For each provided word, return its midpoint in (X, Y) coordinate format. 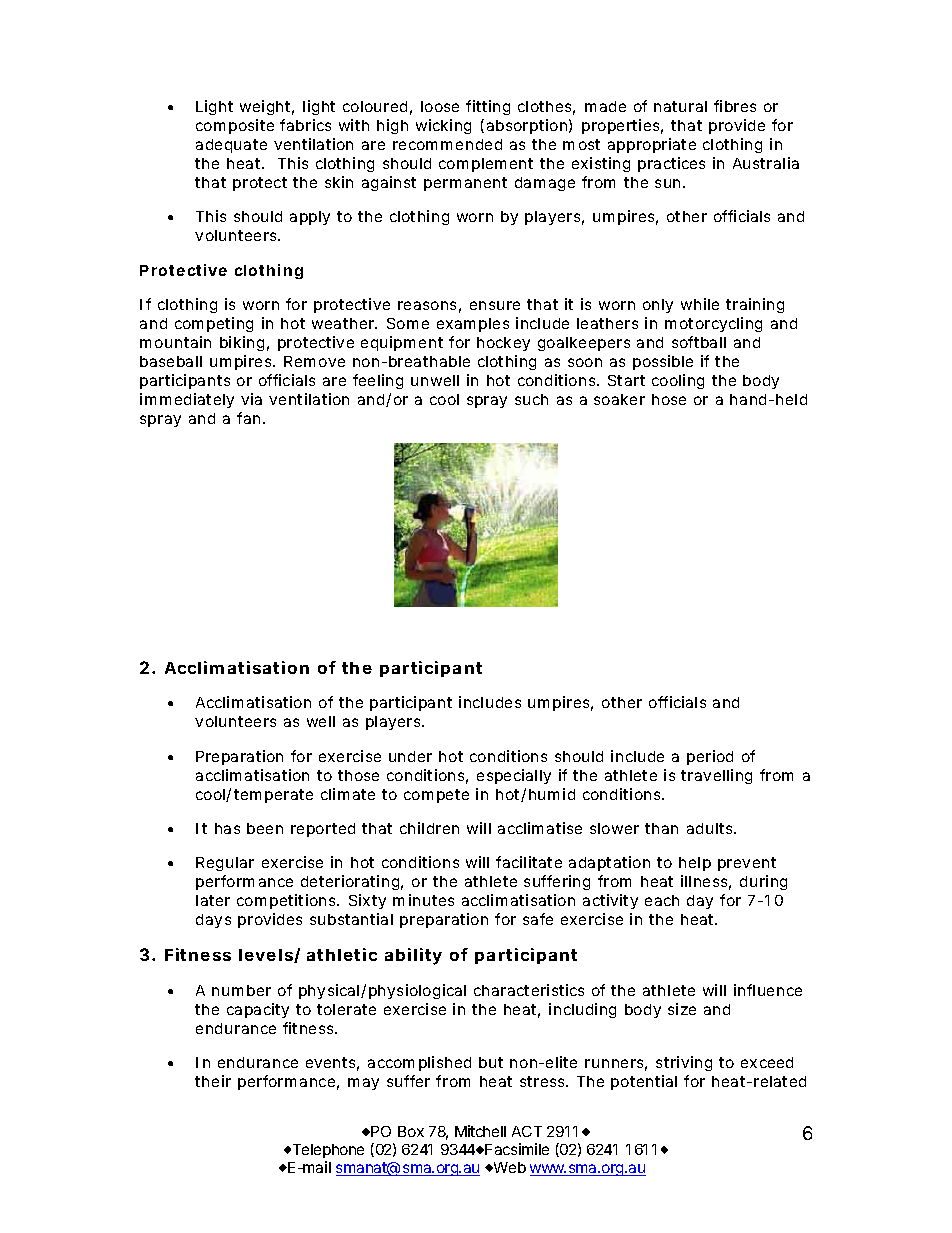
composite (235, 126)
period (710, 757)
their (213, 1081)
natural (680, 106)
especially (514, 776)
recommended (447, 144)
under (410, 756)
